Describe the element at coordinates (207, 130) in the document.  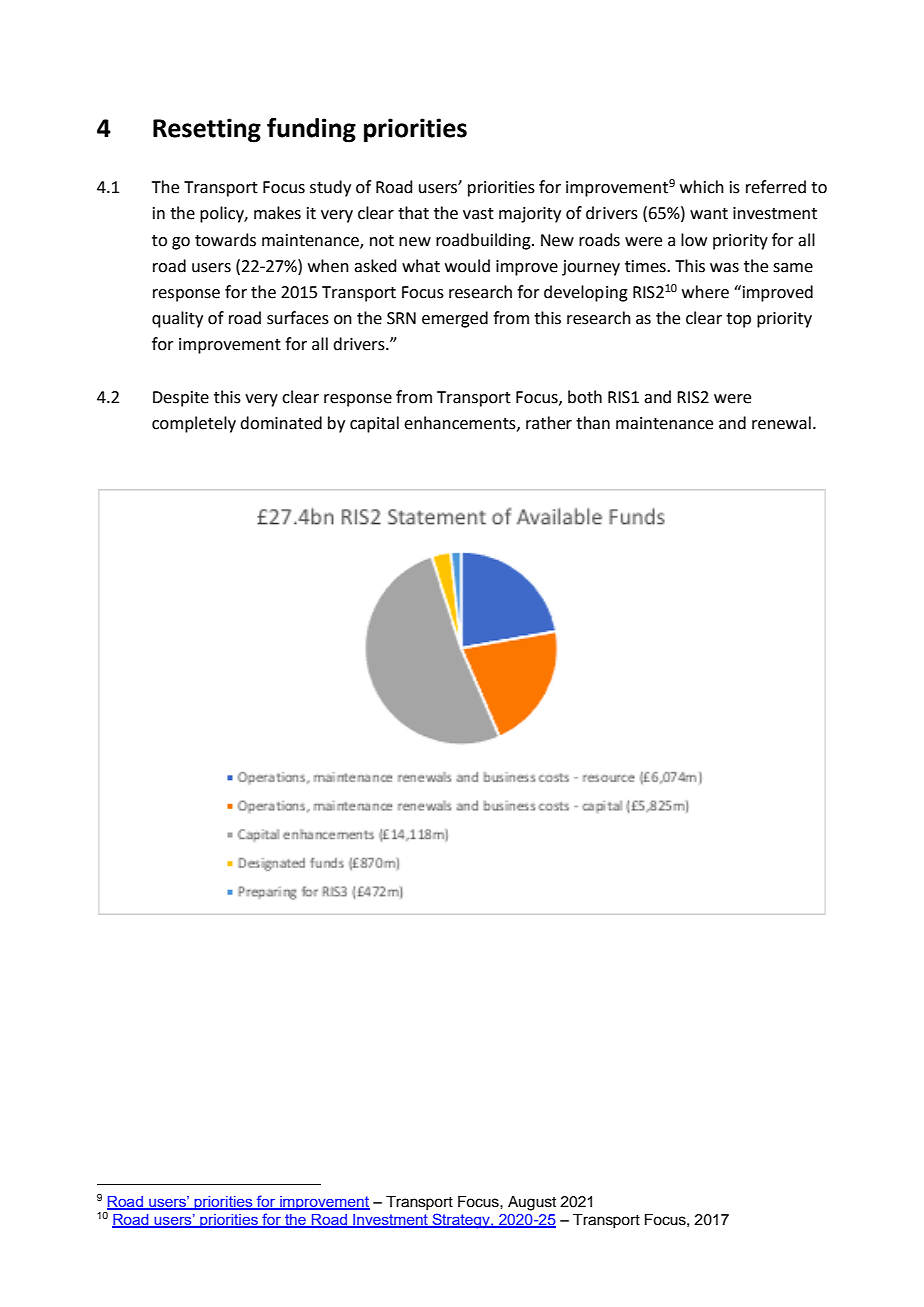
I see `Resetting` at that location.
